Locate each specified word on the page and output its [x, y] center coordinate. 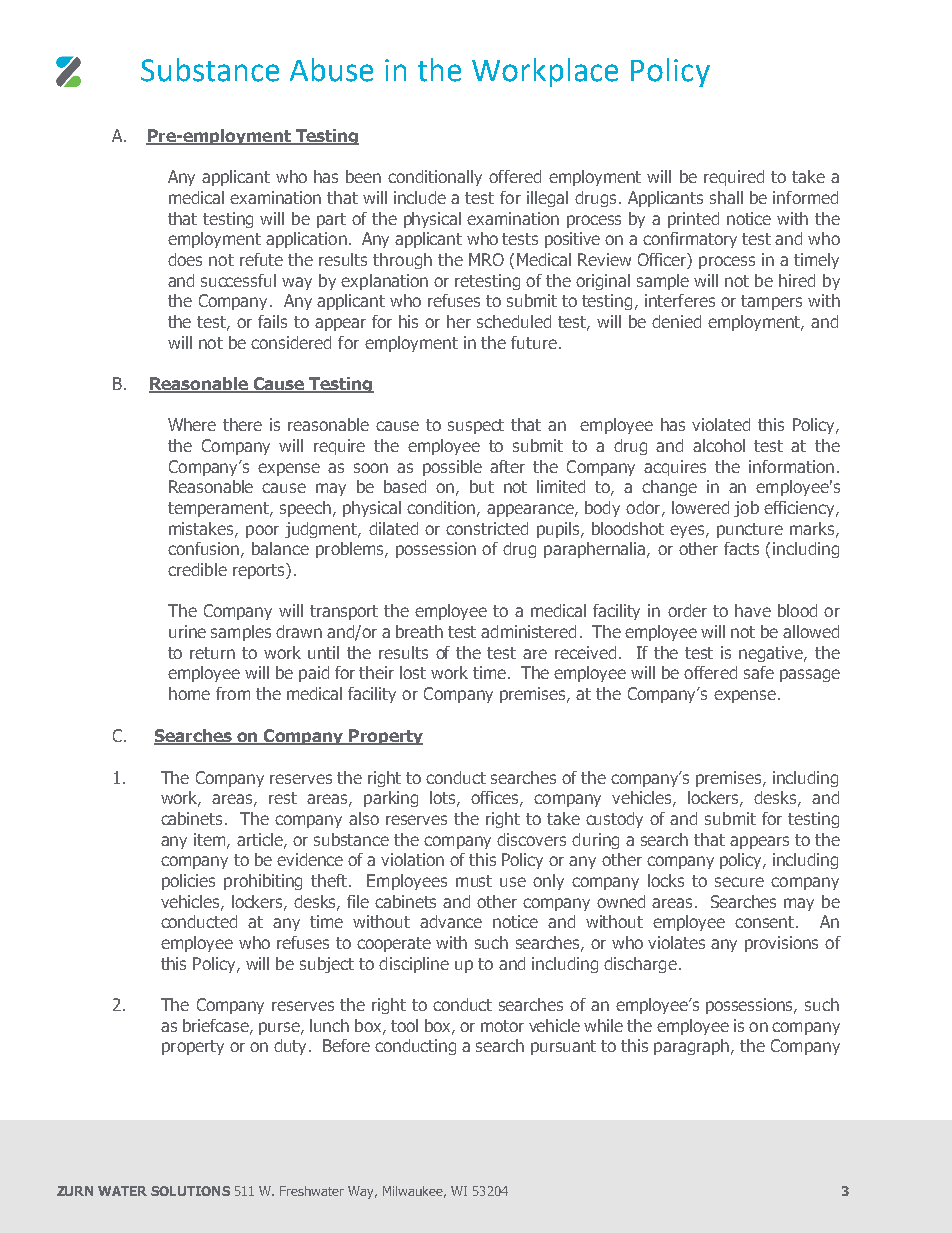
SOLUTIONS [190, 1191]
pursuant [563, 1047]
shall [726, 197]
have [753, 610]
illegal [547, 199]
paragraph [693, 1047]
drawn [299, 631]
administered [528, 631]
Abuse [331, 70]
